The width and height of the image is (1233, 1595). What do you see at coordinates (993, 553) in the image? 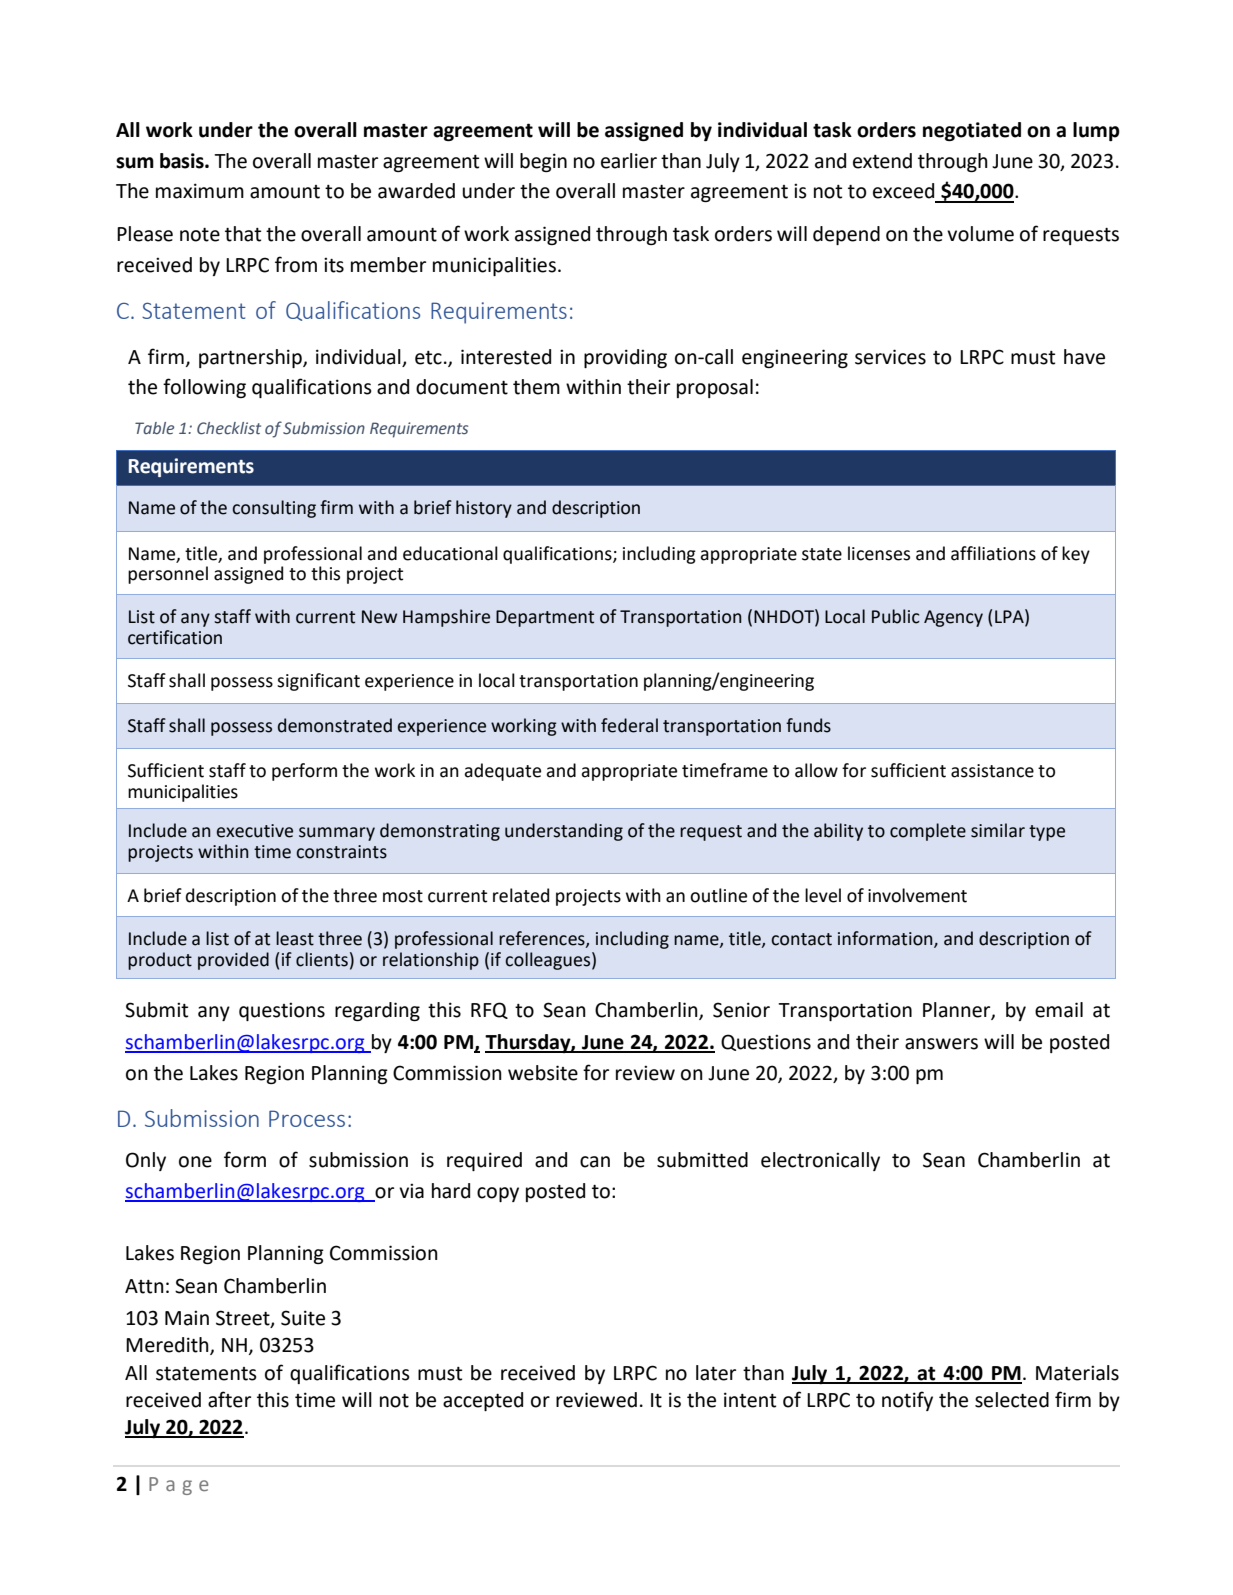
I see `affiliations` at bounding box center [993, 553].
